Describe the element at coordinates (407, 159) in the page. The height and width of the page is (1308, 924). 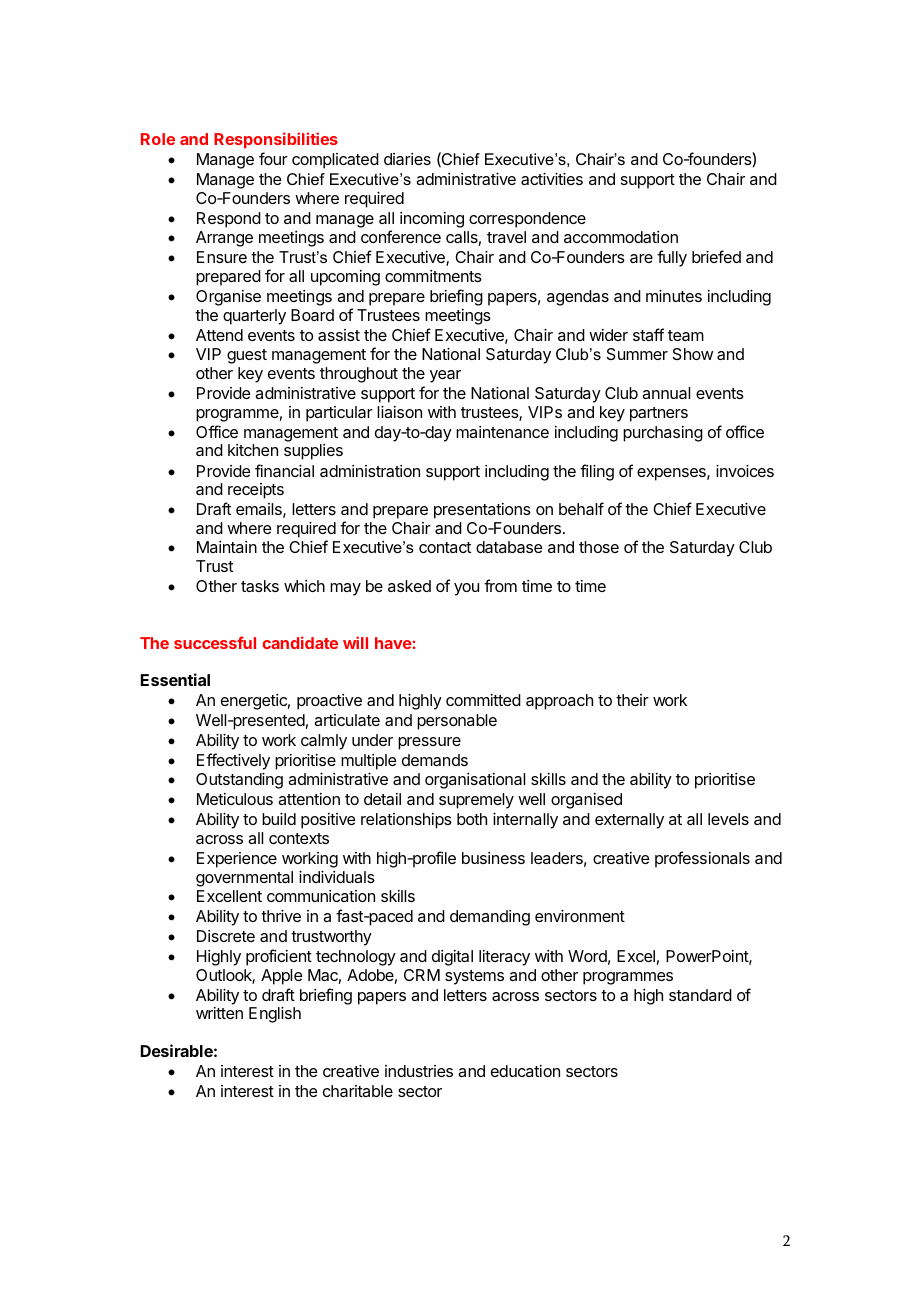
I see `diaries` at that location.
